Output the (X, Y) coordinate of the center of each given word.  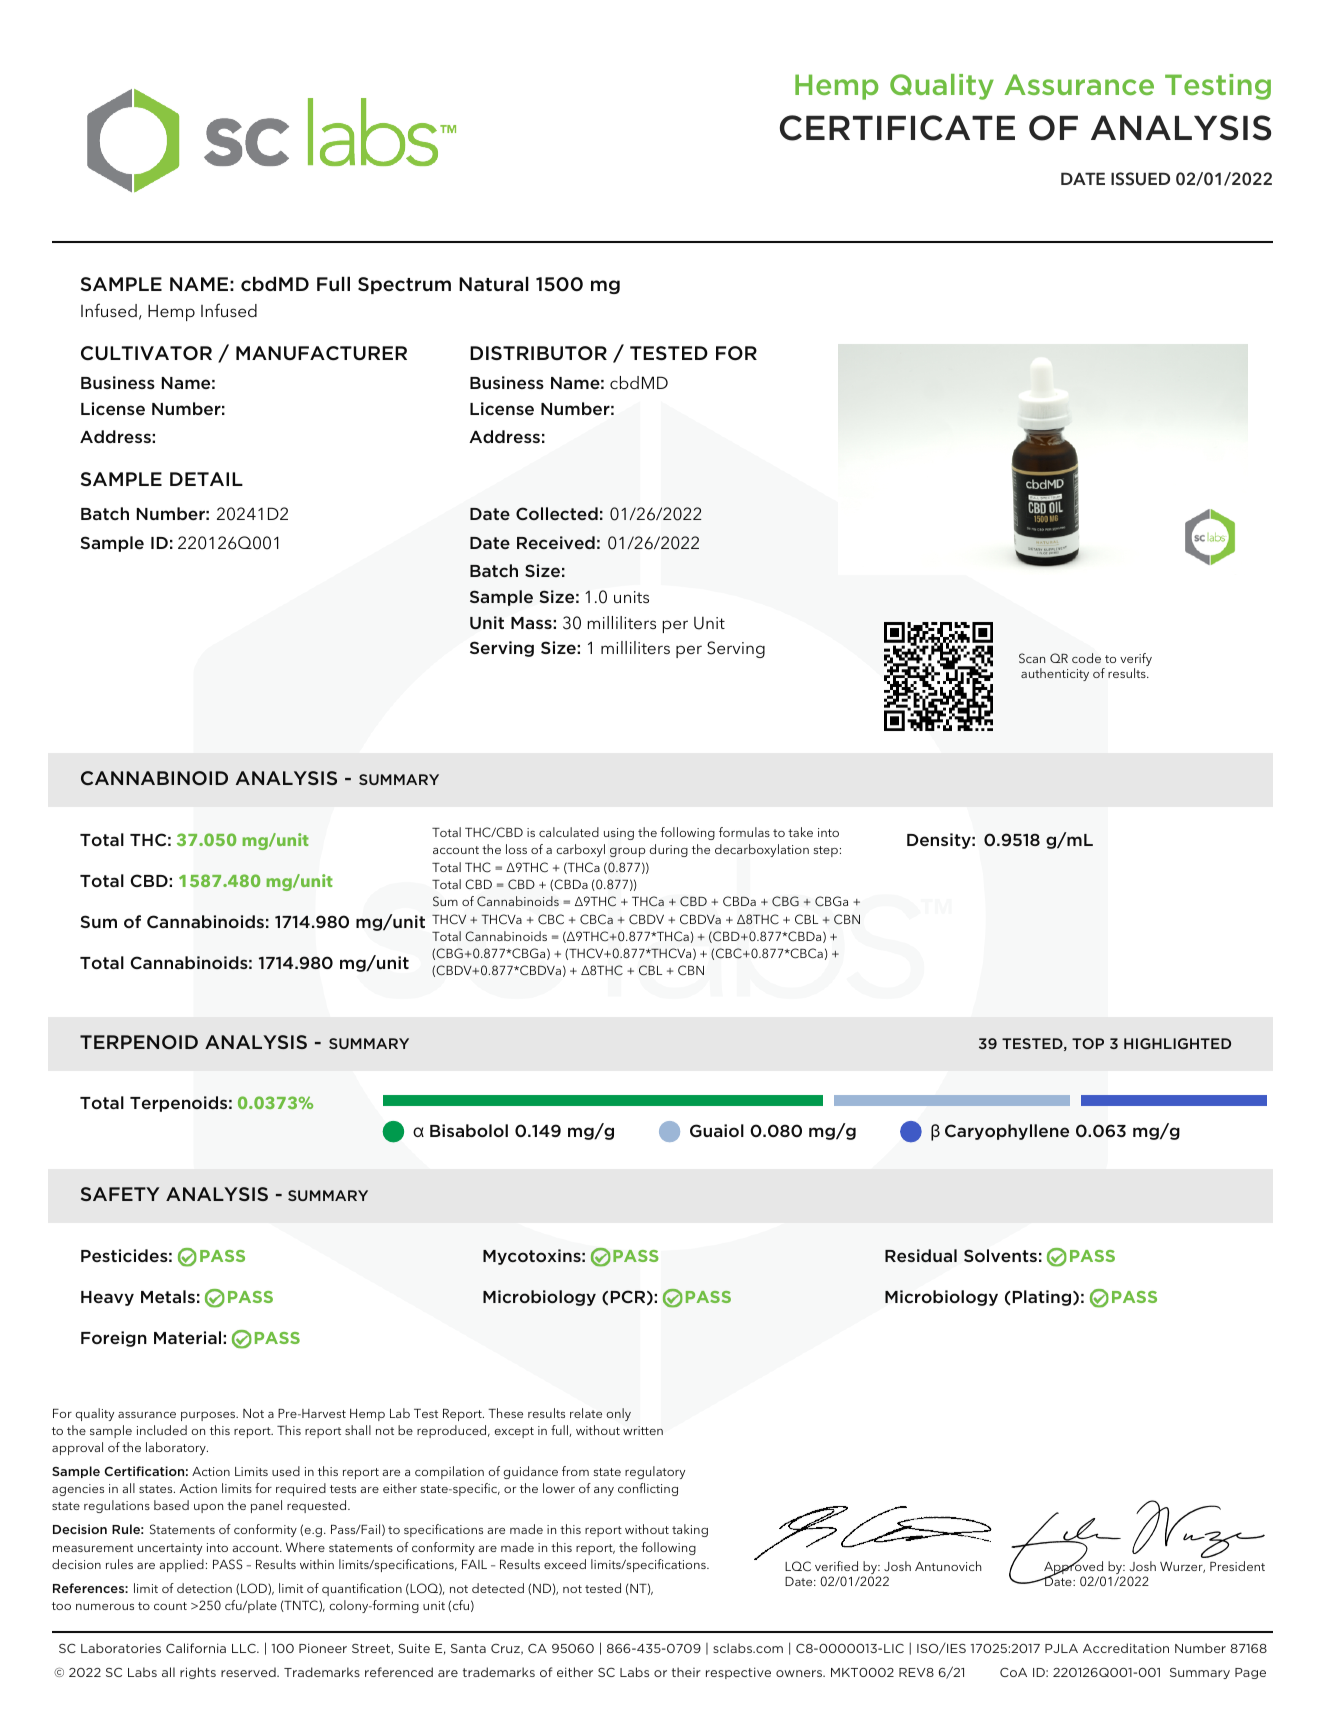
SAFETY (120, 1194)
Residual (921, 1255)
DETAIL (206, 479)
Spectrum (404, 285)
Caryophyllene (1007, 1132)
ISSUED (1140, 179)
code (1086, 658)
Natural (494, 283)
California (196, 1648)
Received (556, 542)
